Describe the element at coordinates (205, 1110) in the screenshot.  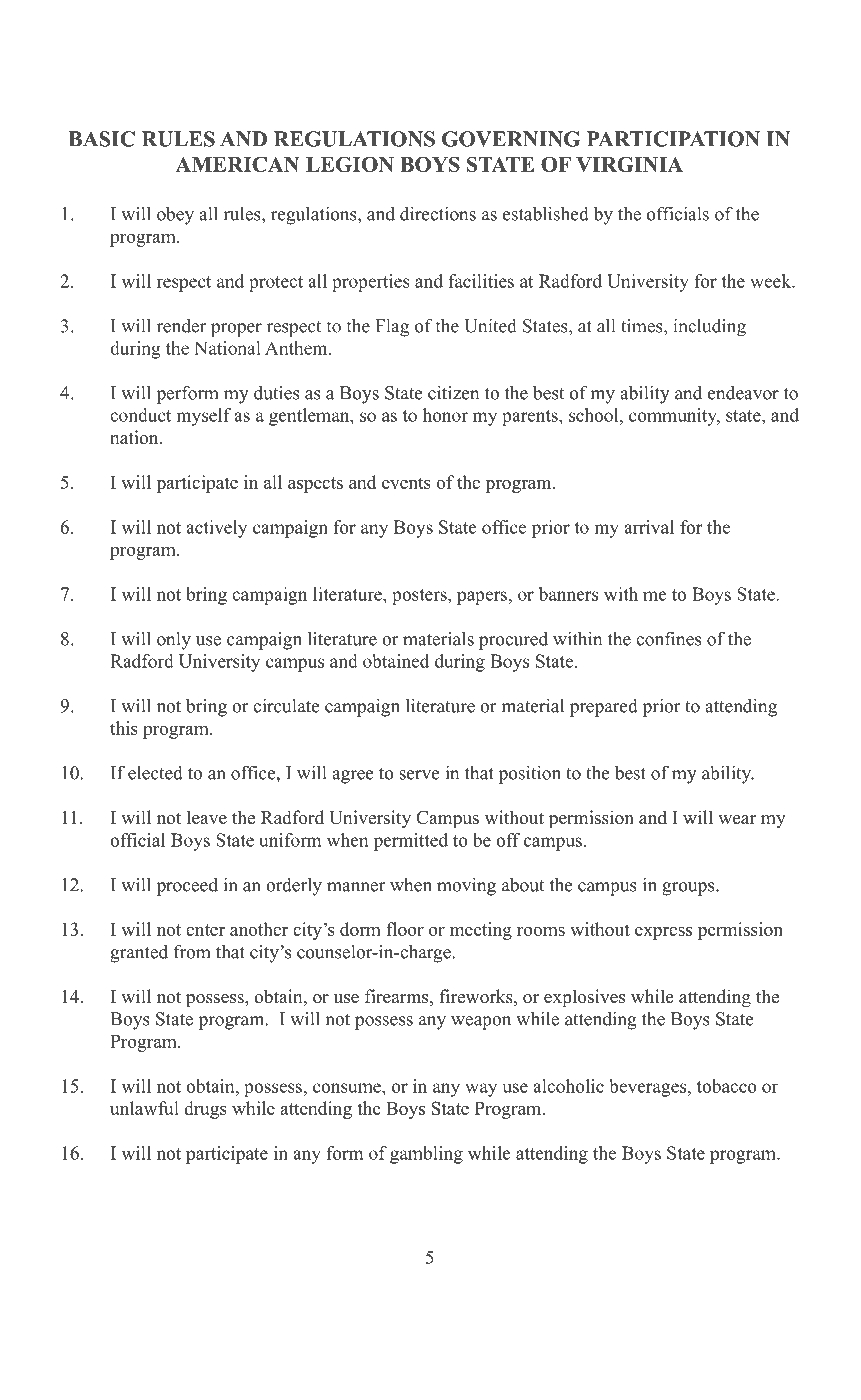
I see `drugs` at that location.
